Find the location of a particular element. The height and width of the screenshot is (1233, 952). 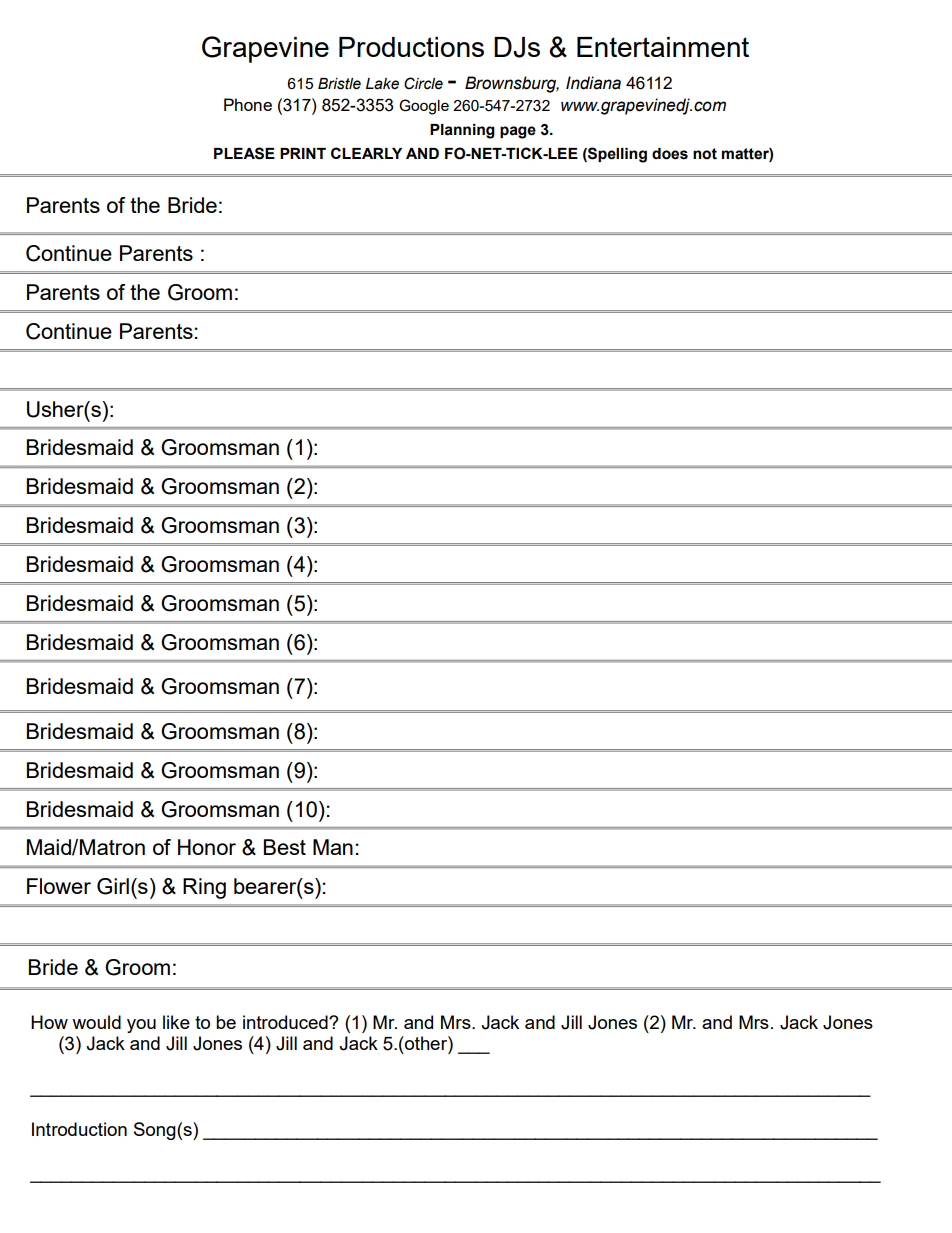

Phone is located at coordinates (248, 104).
